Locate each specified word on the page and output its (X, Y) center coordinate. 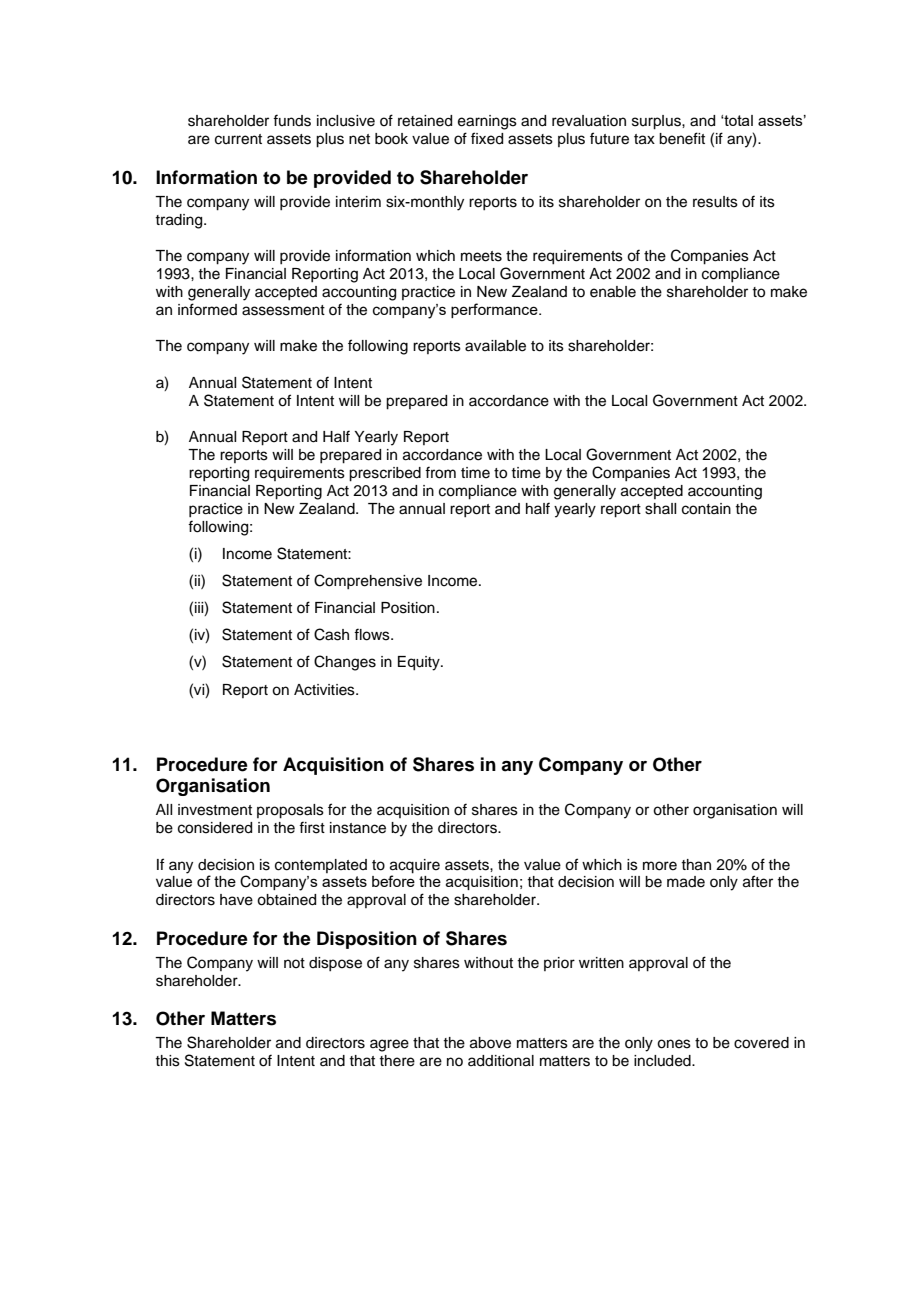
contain (706, 509)
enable (613, 292)
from (440, 472)
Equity (420, 663)
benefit (682, 138)
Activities (325, 690)
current (238, 139)
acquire (415, 866)
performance (495, 310)
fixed (487, 138)
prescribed (385, 474)
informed (207, 309)
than (696, 865)
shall (660, 509)
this (167, 1061)
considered (215, 828)
